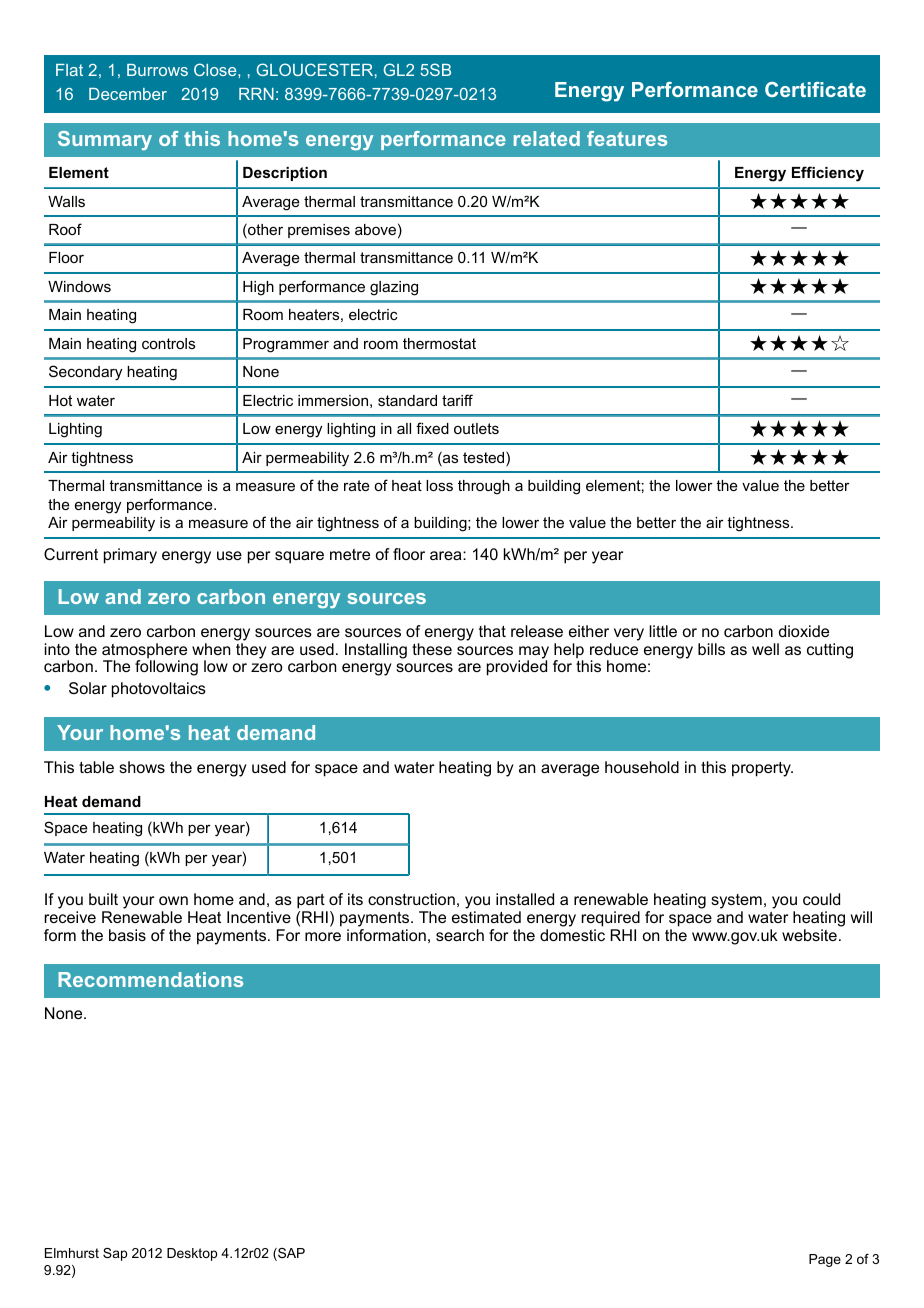 This screenshot has width=924, height=1308. What do you see at coordinates (457, 400) in the screenshot?
I see `tariff` at bounding box center [457, 400].
